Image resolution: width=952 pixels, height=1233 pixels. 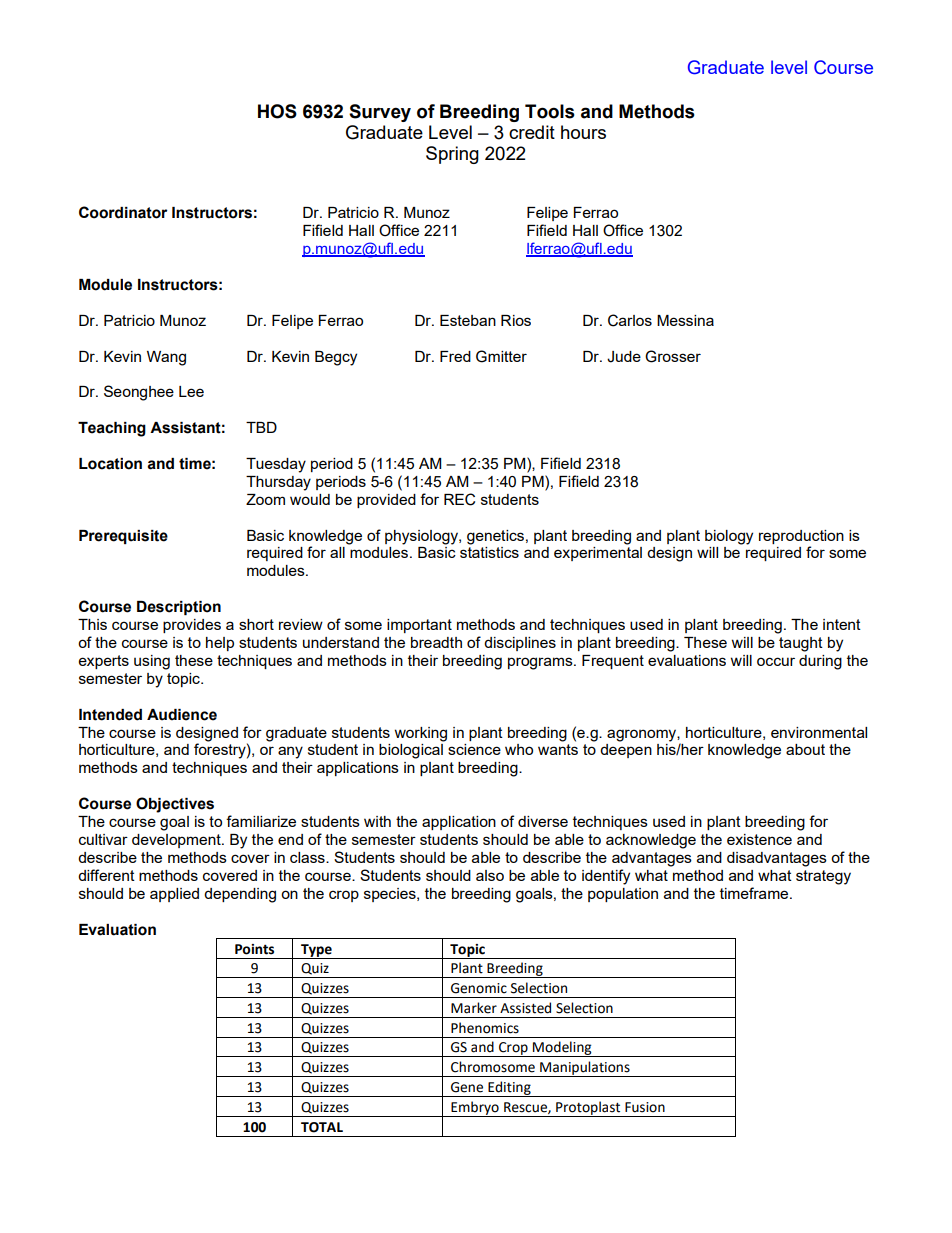 I want to click on TOTAL, so click(x=322, y=1127).
